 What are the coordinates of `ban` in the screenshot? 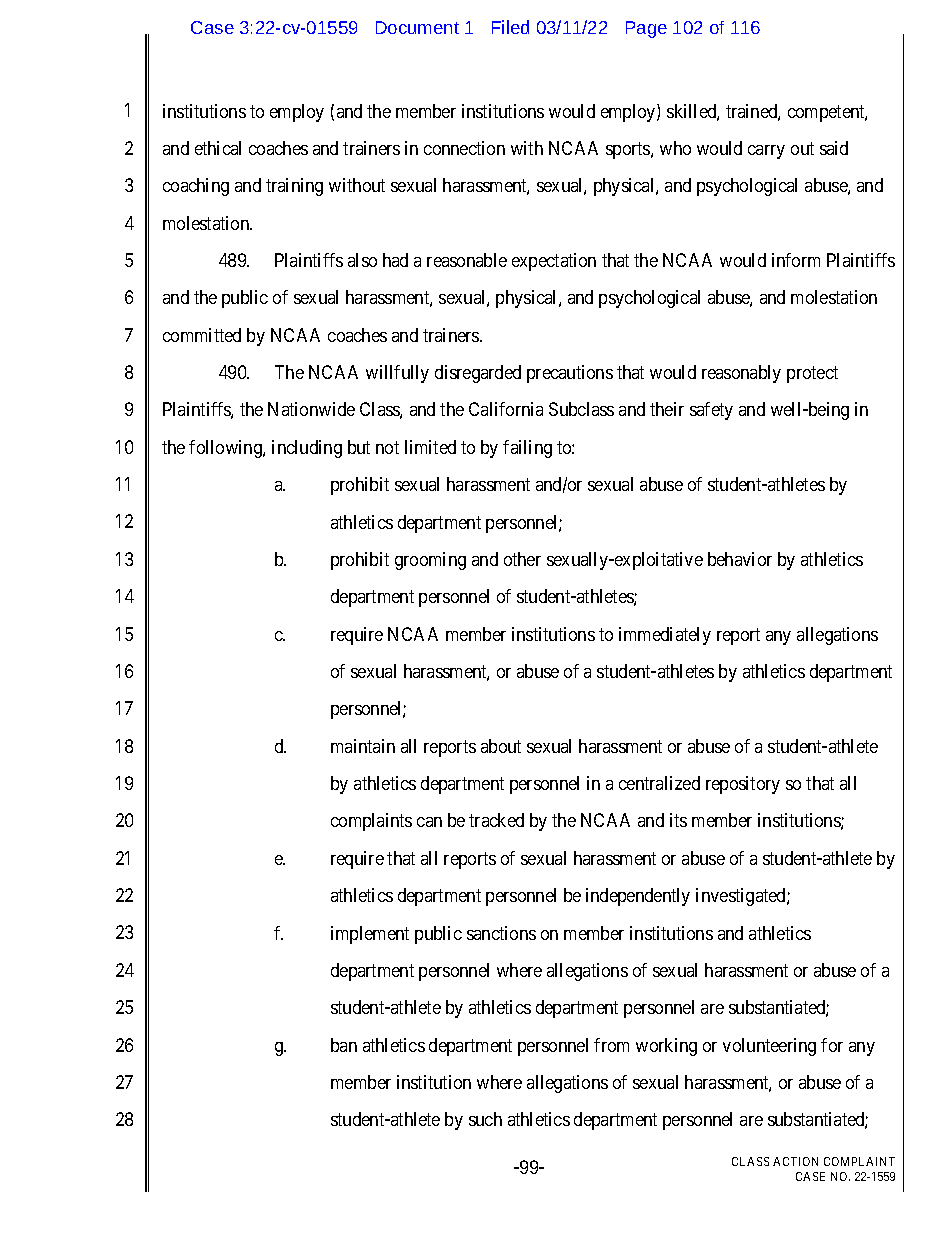 It's located at (344, 1045).
